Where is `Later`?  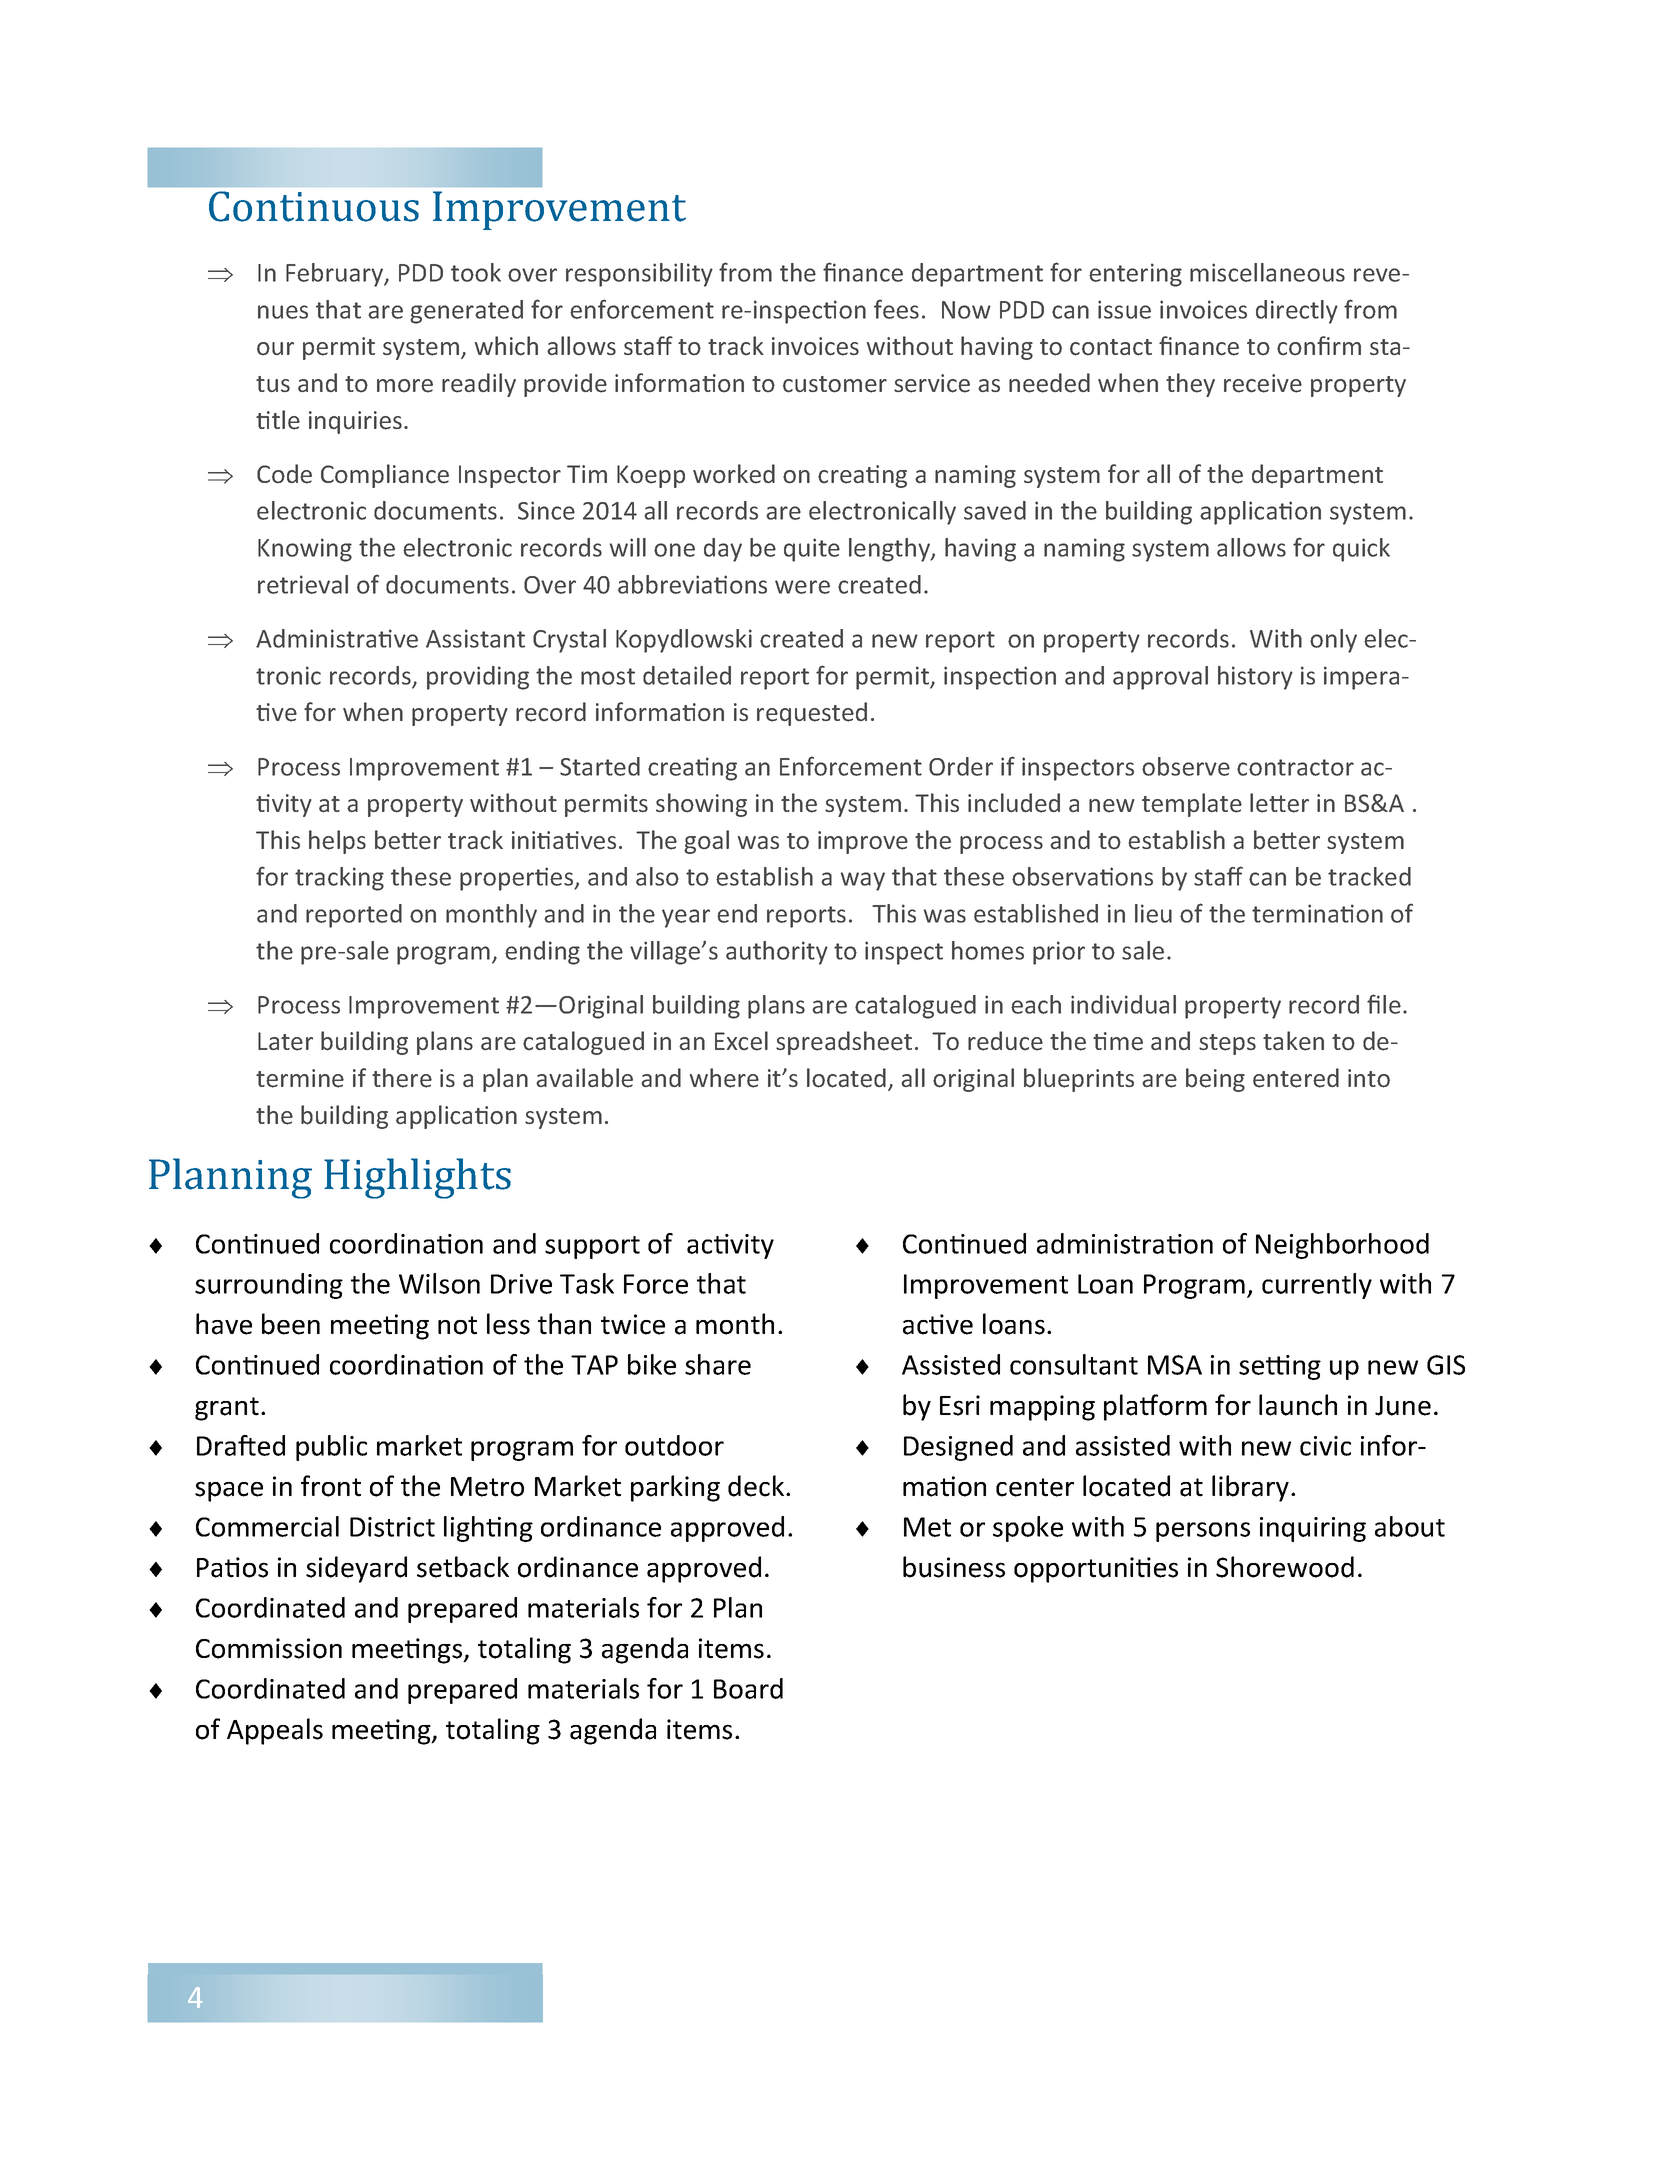 Later is located at coordinates (285, 1041).
